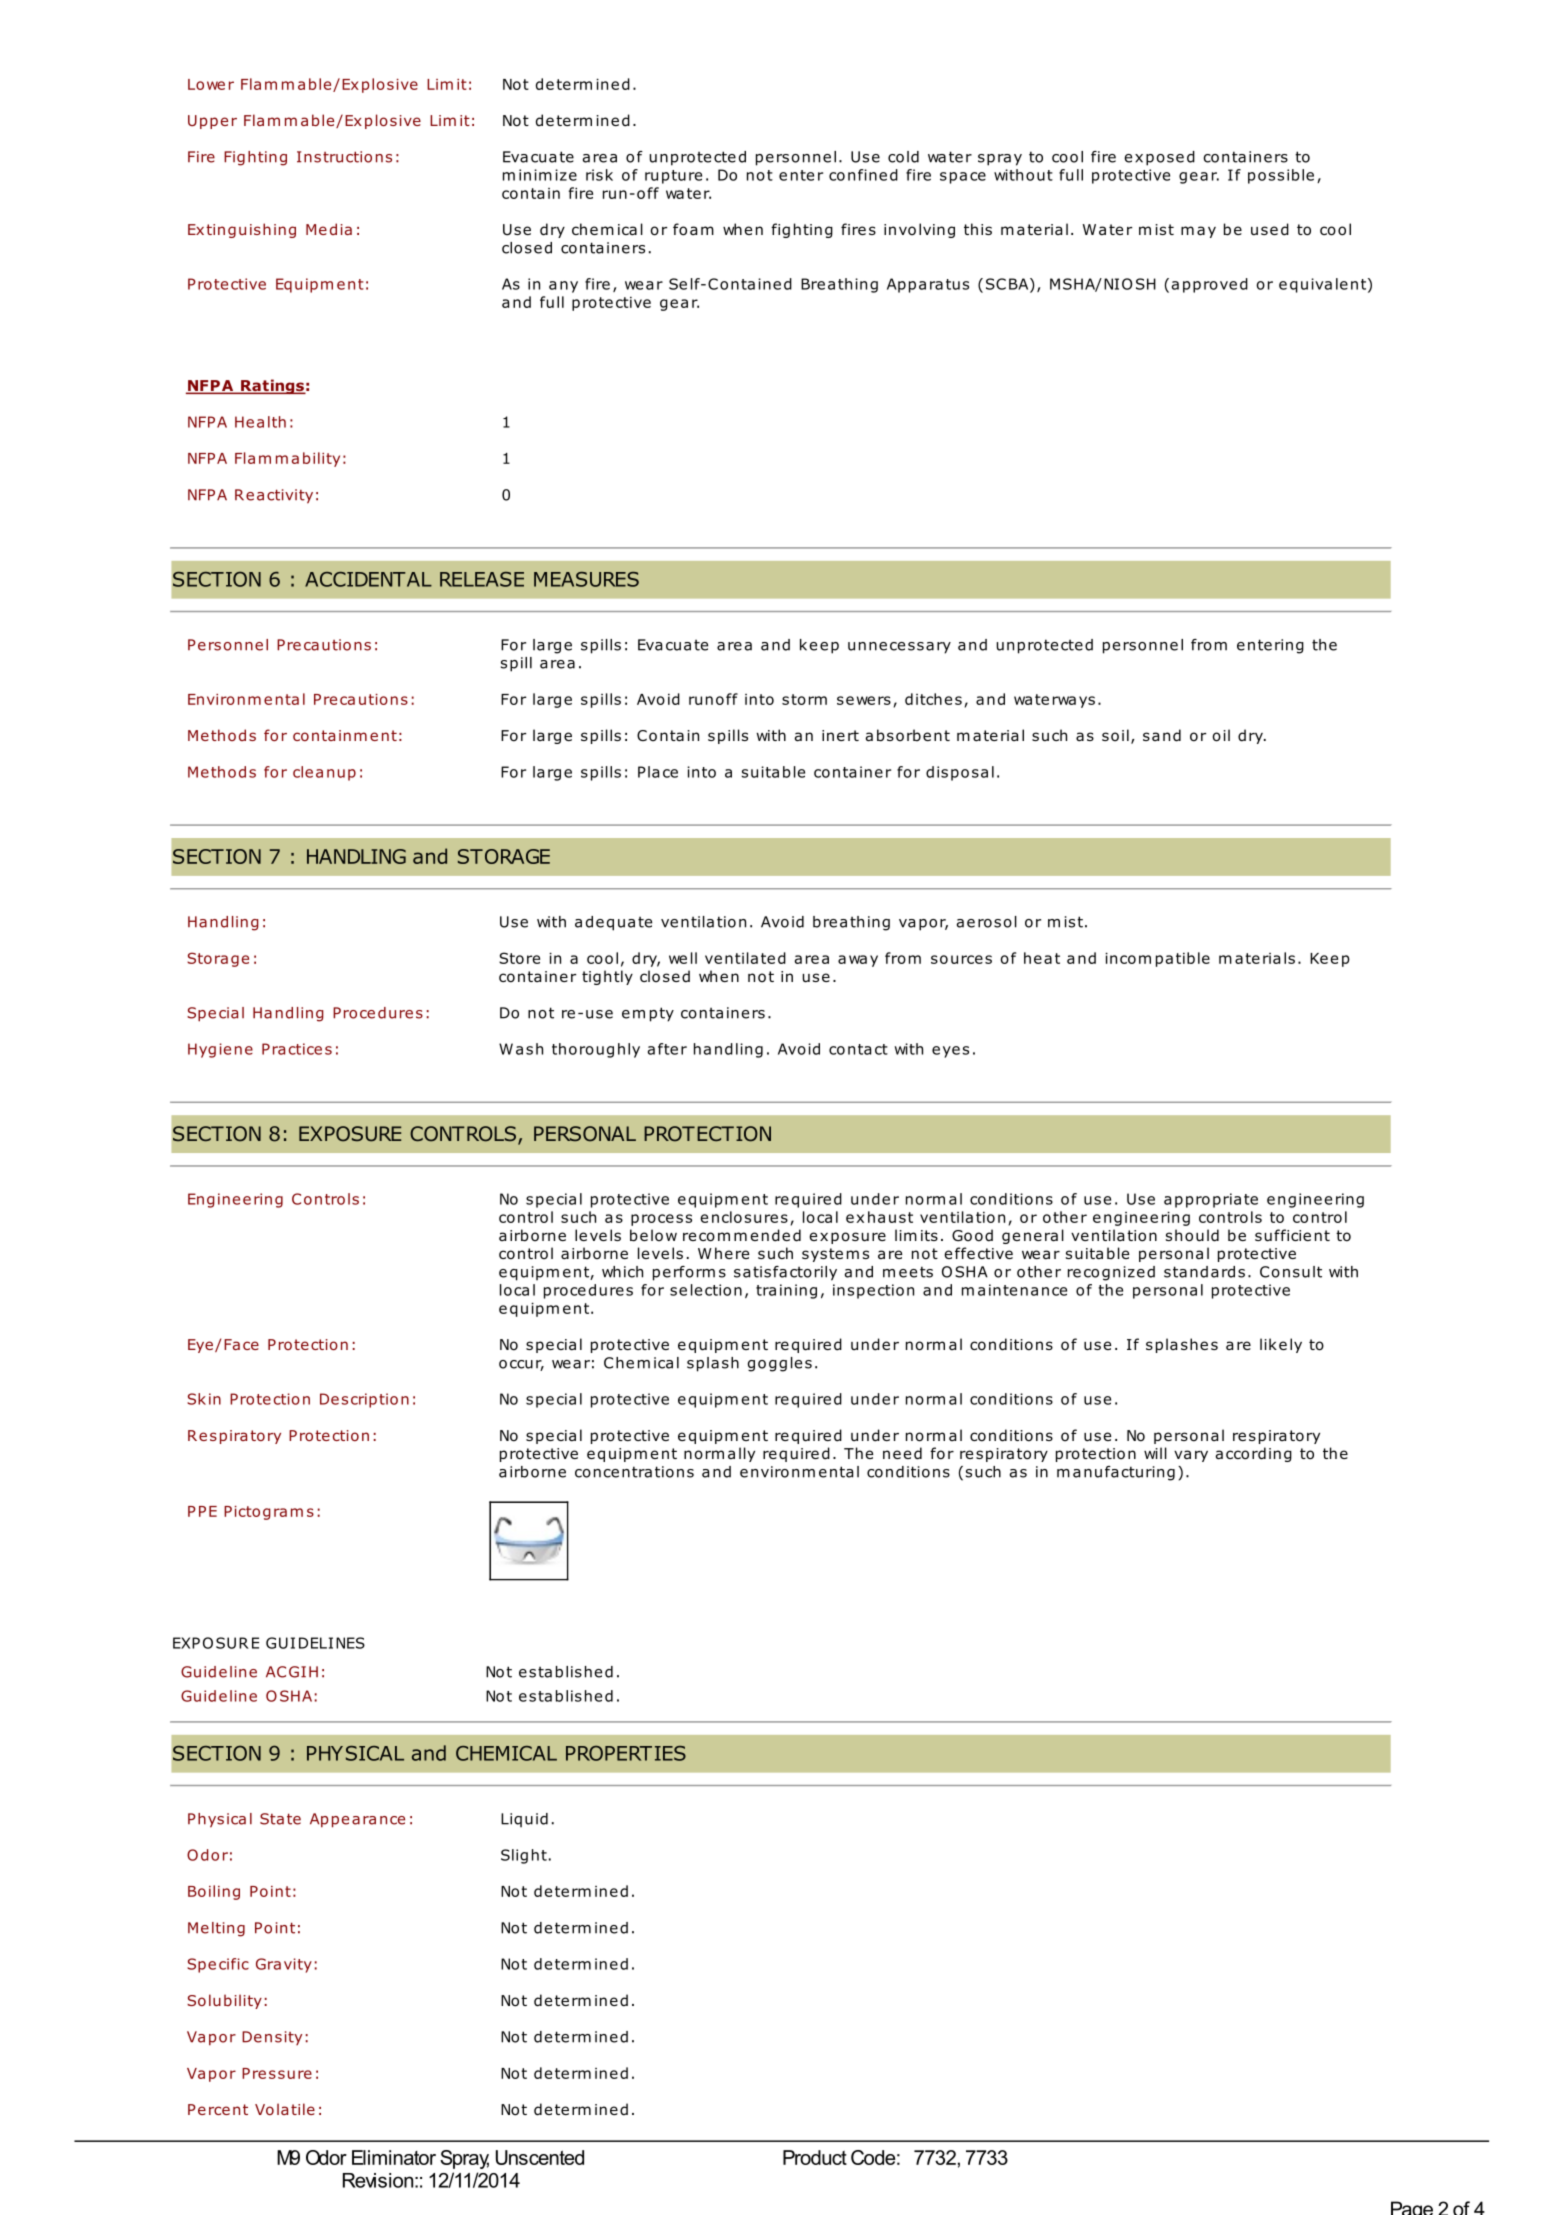 This document has width=1565, height=2215. What do you see at coordinates (804, 699) in the document?
I see `storm` at bounding box center [804, 699].
